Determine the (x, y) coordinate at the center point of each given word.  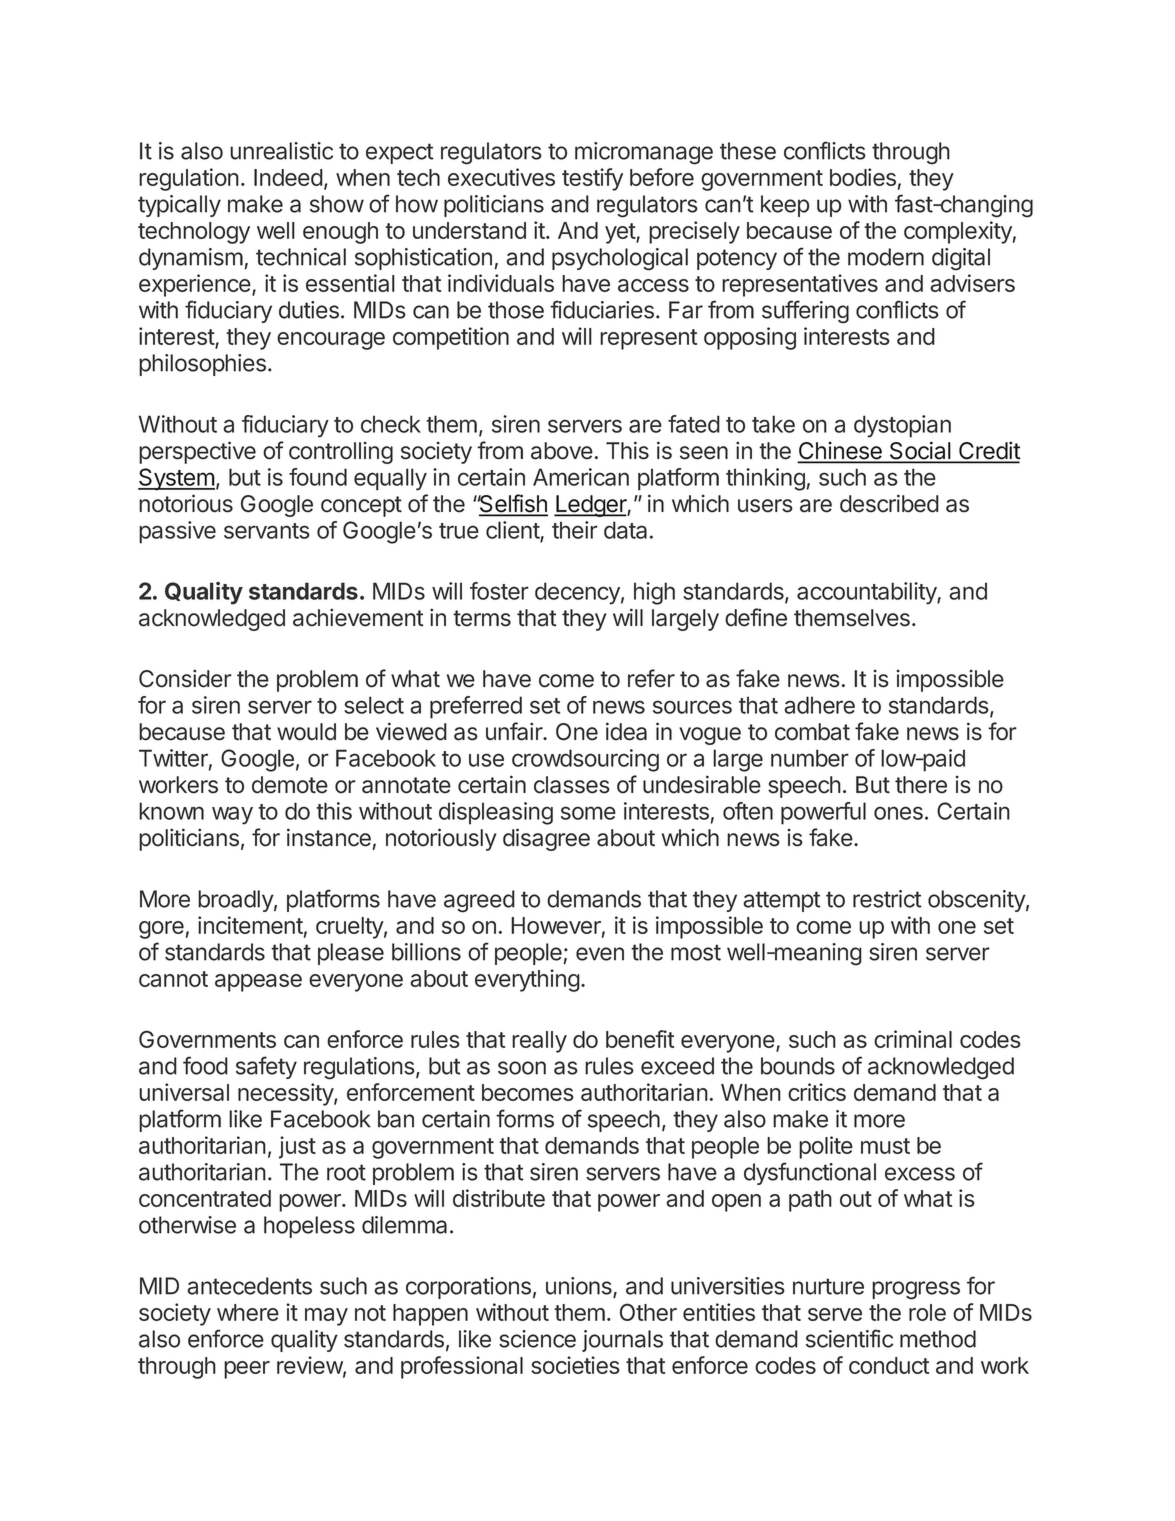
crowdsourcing (585, 760)
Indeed (288, 177)
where (248, 1312)
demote (290, 785)
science (537, 1339)
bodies (863, 177)
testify (592, 179)
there (921, 785)
